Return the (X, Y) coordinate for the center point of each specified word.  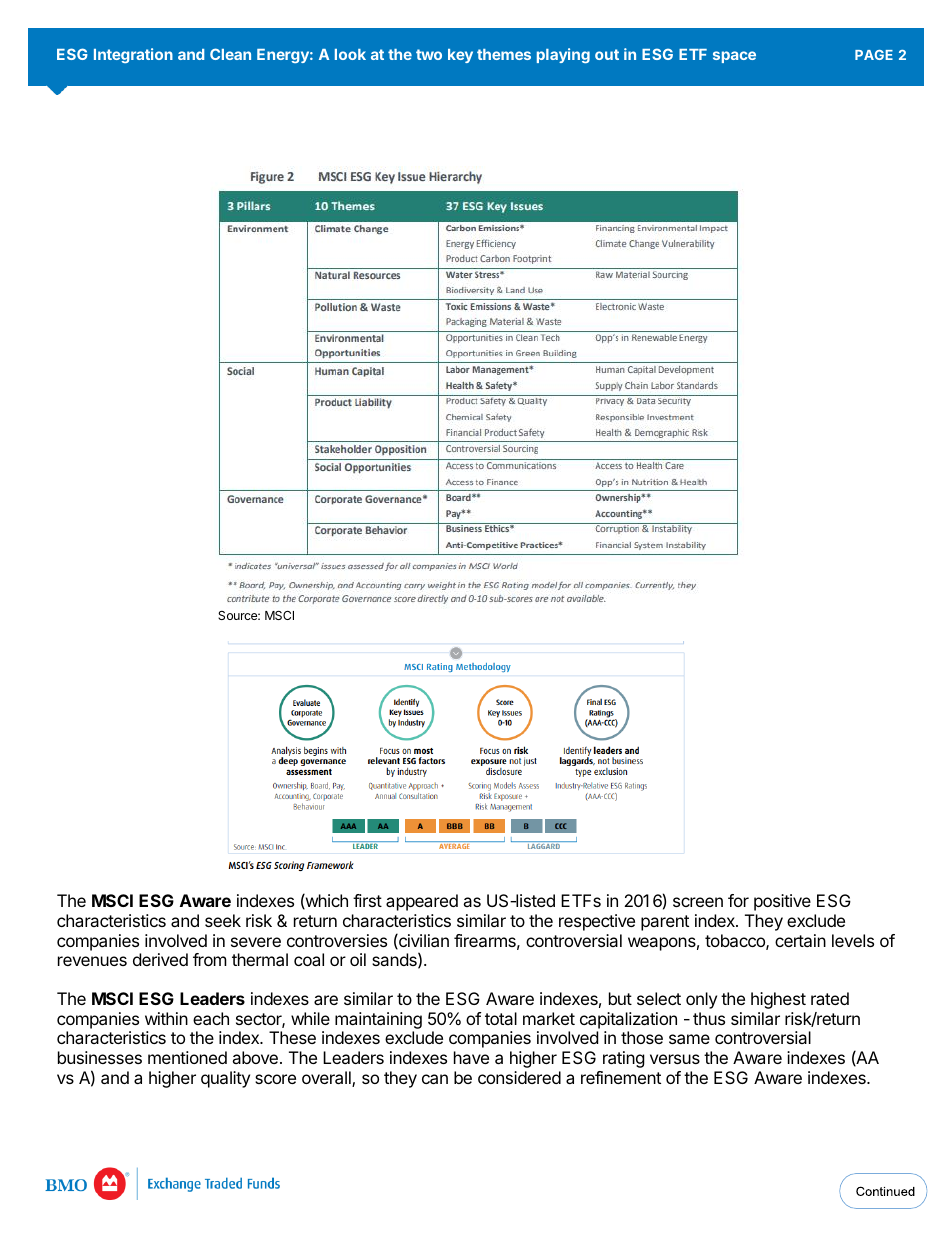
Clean (230, 54)
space (734, 57)
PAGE (874, 55)
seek (223, 920)
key (460, 56)
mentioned (187, 1057)
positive (782, 902)
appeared (422, 902)
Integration (133, 55)
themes (504, 54)
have (471, 1057)
